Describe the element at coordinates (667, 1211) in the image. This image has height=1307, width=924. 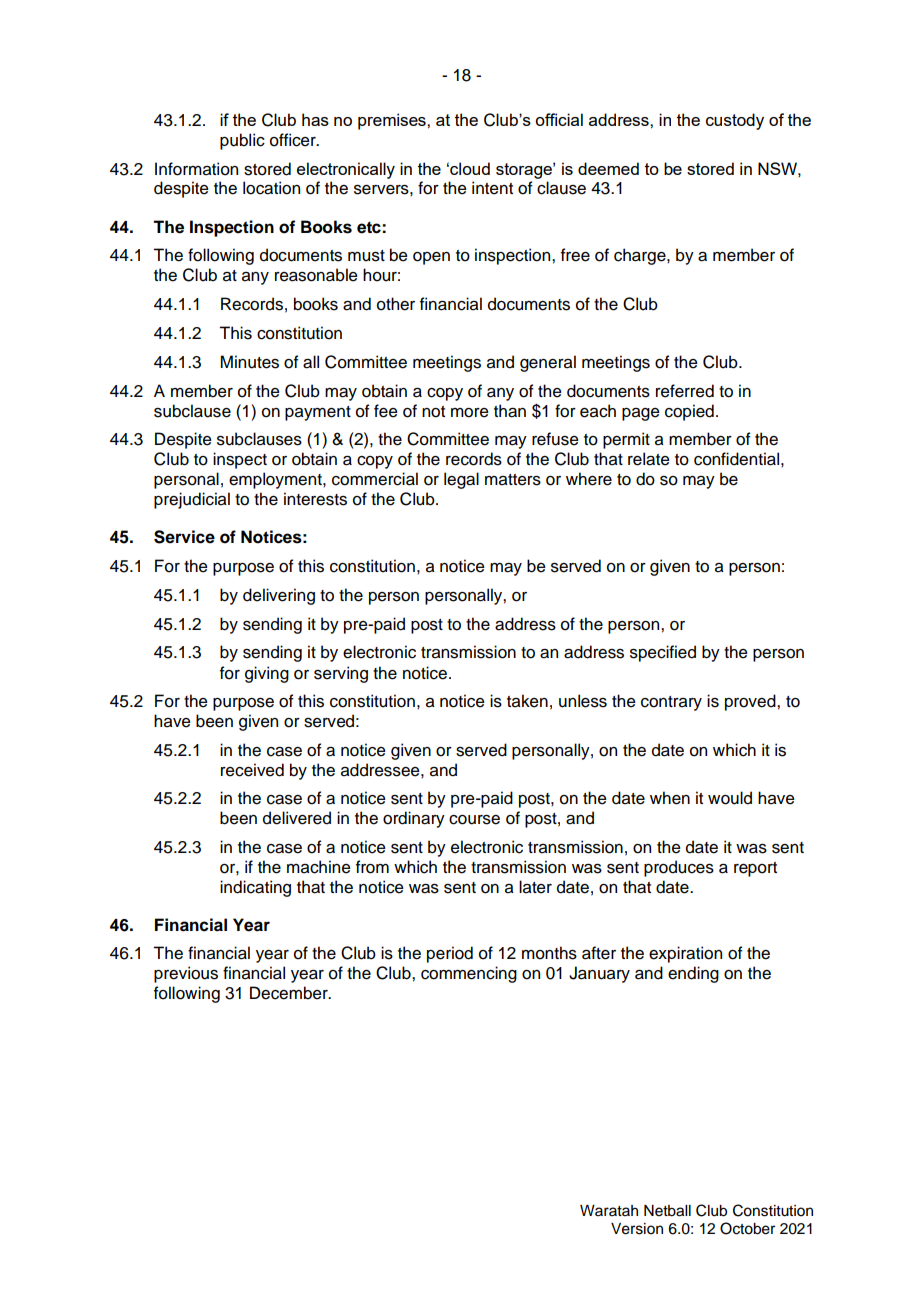
I see `Netball` at that location.
